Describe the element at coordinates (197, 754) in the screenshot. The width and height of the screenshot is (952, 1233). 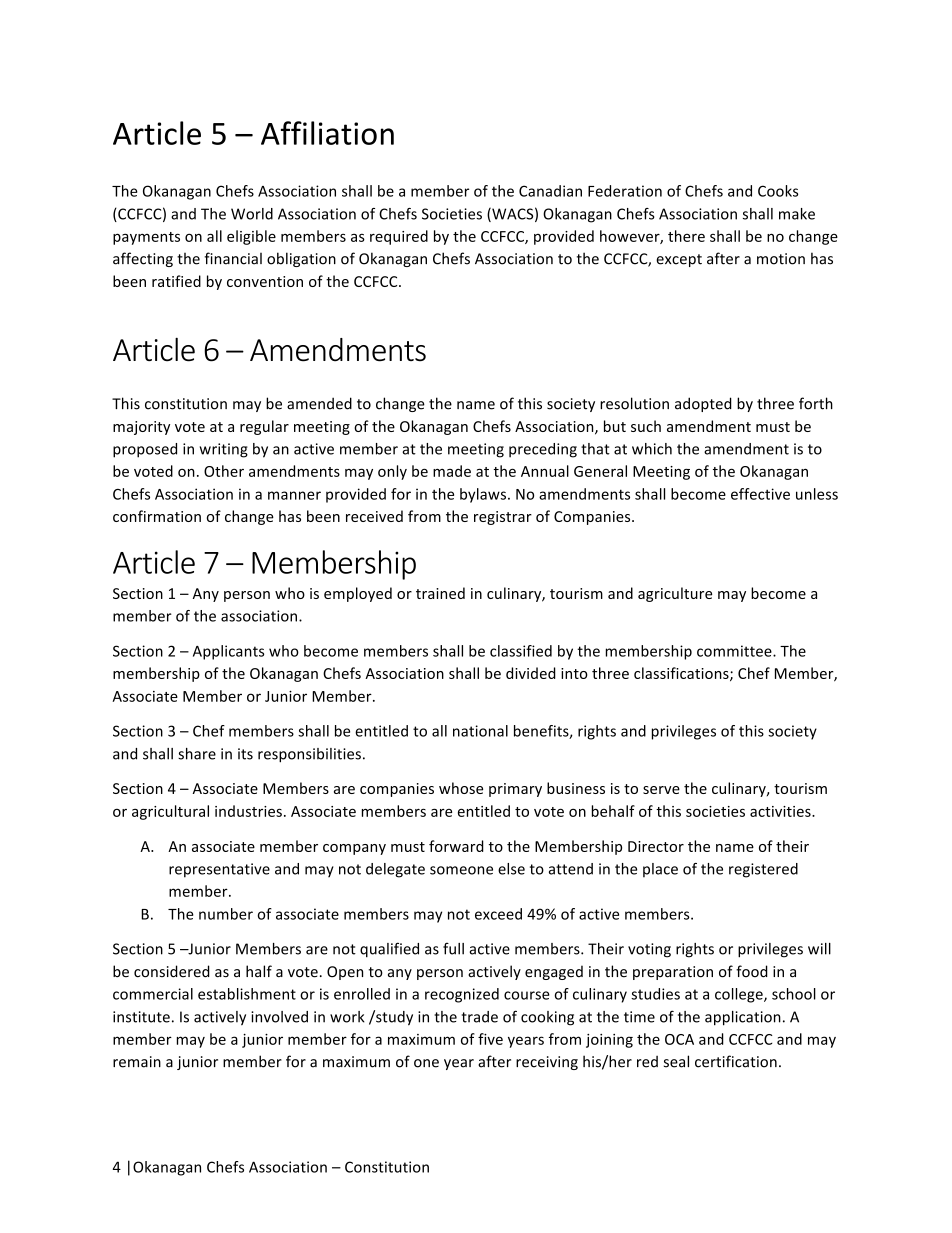
I see `share` at that location.
